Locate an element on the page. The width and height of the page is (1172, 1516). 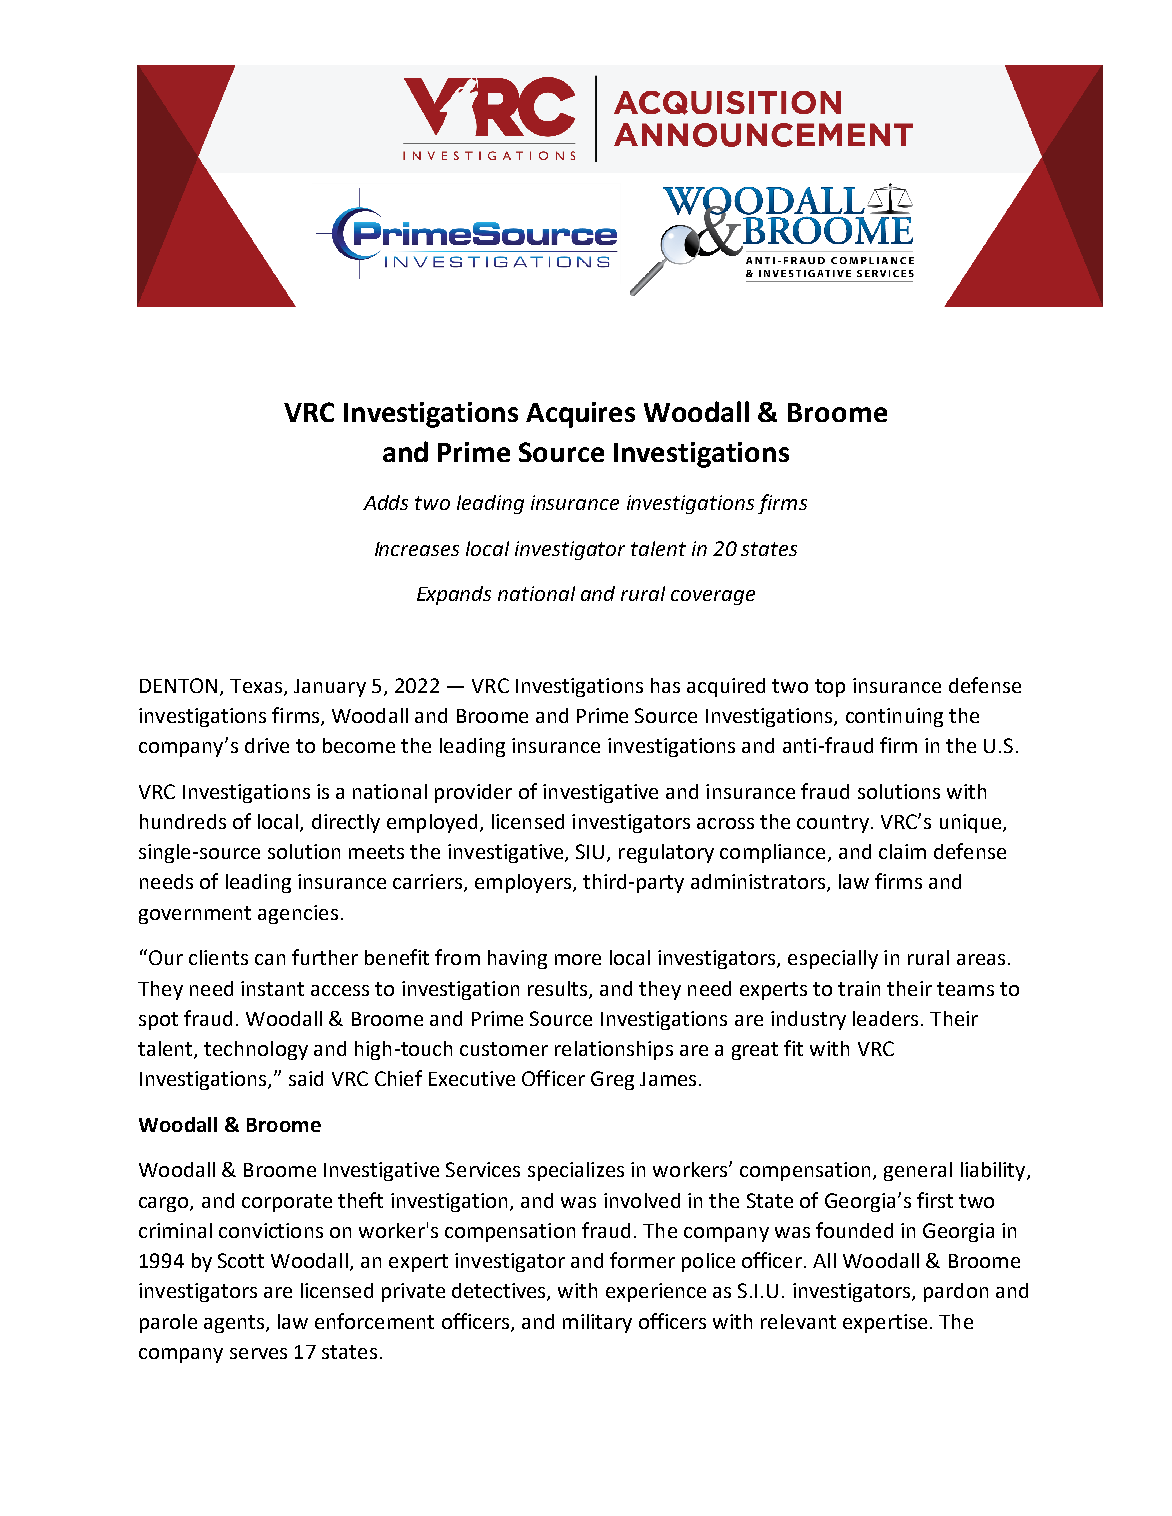
Acquires is located at coordinates (580, 415).
